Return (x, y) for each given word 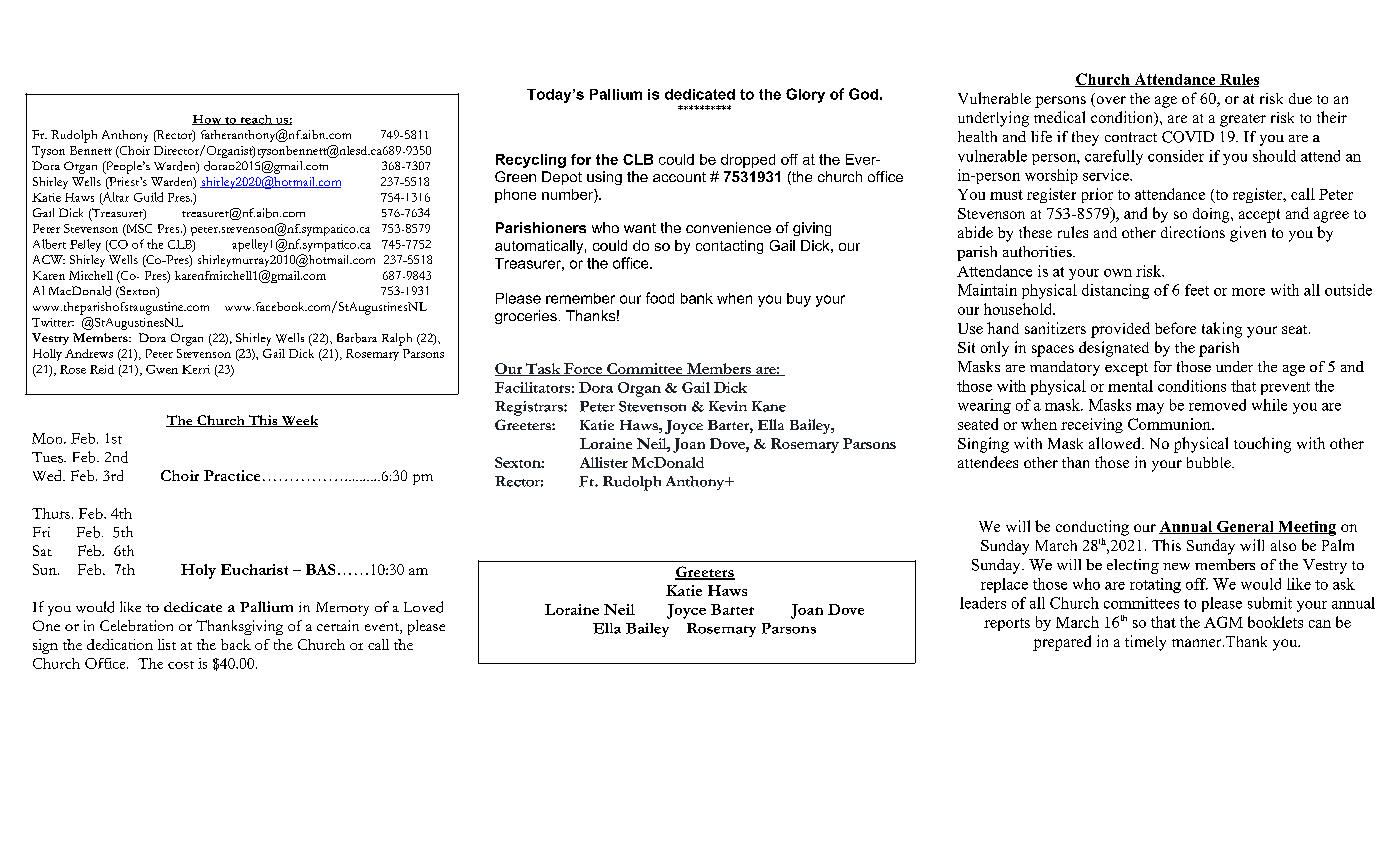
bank (697, 298)
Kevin (728, 406)
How (208, 120)
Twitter (53, 322)
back (236, 644)
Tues (48, 457)
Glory (805, 95)
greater (1243, 120)
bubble (1210, 462)
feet (1197, 290)
